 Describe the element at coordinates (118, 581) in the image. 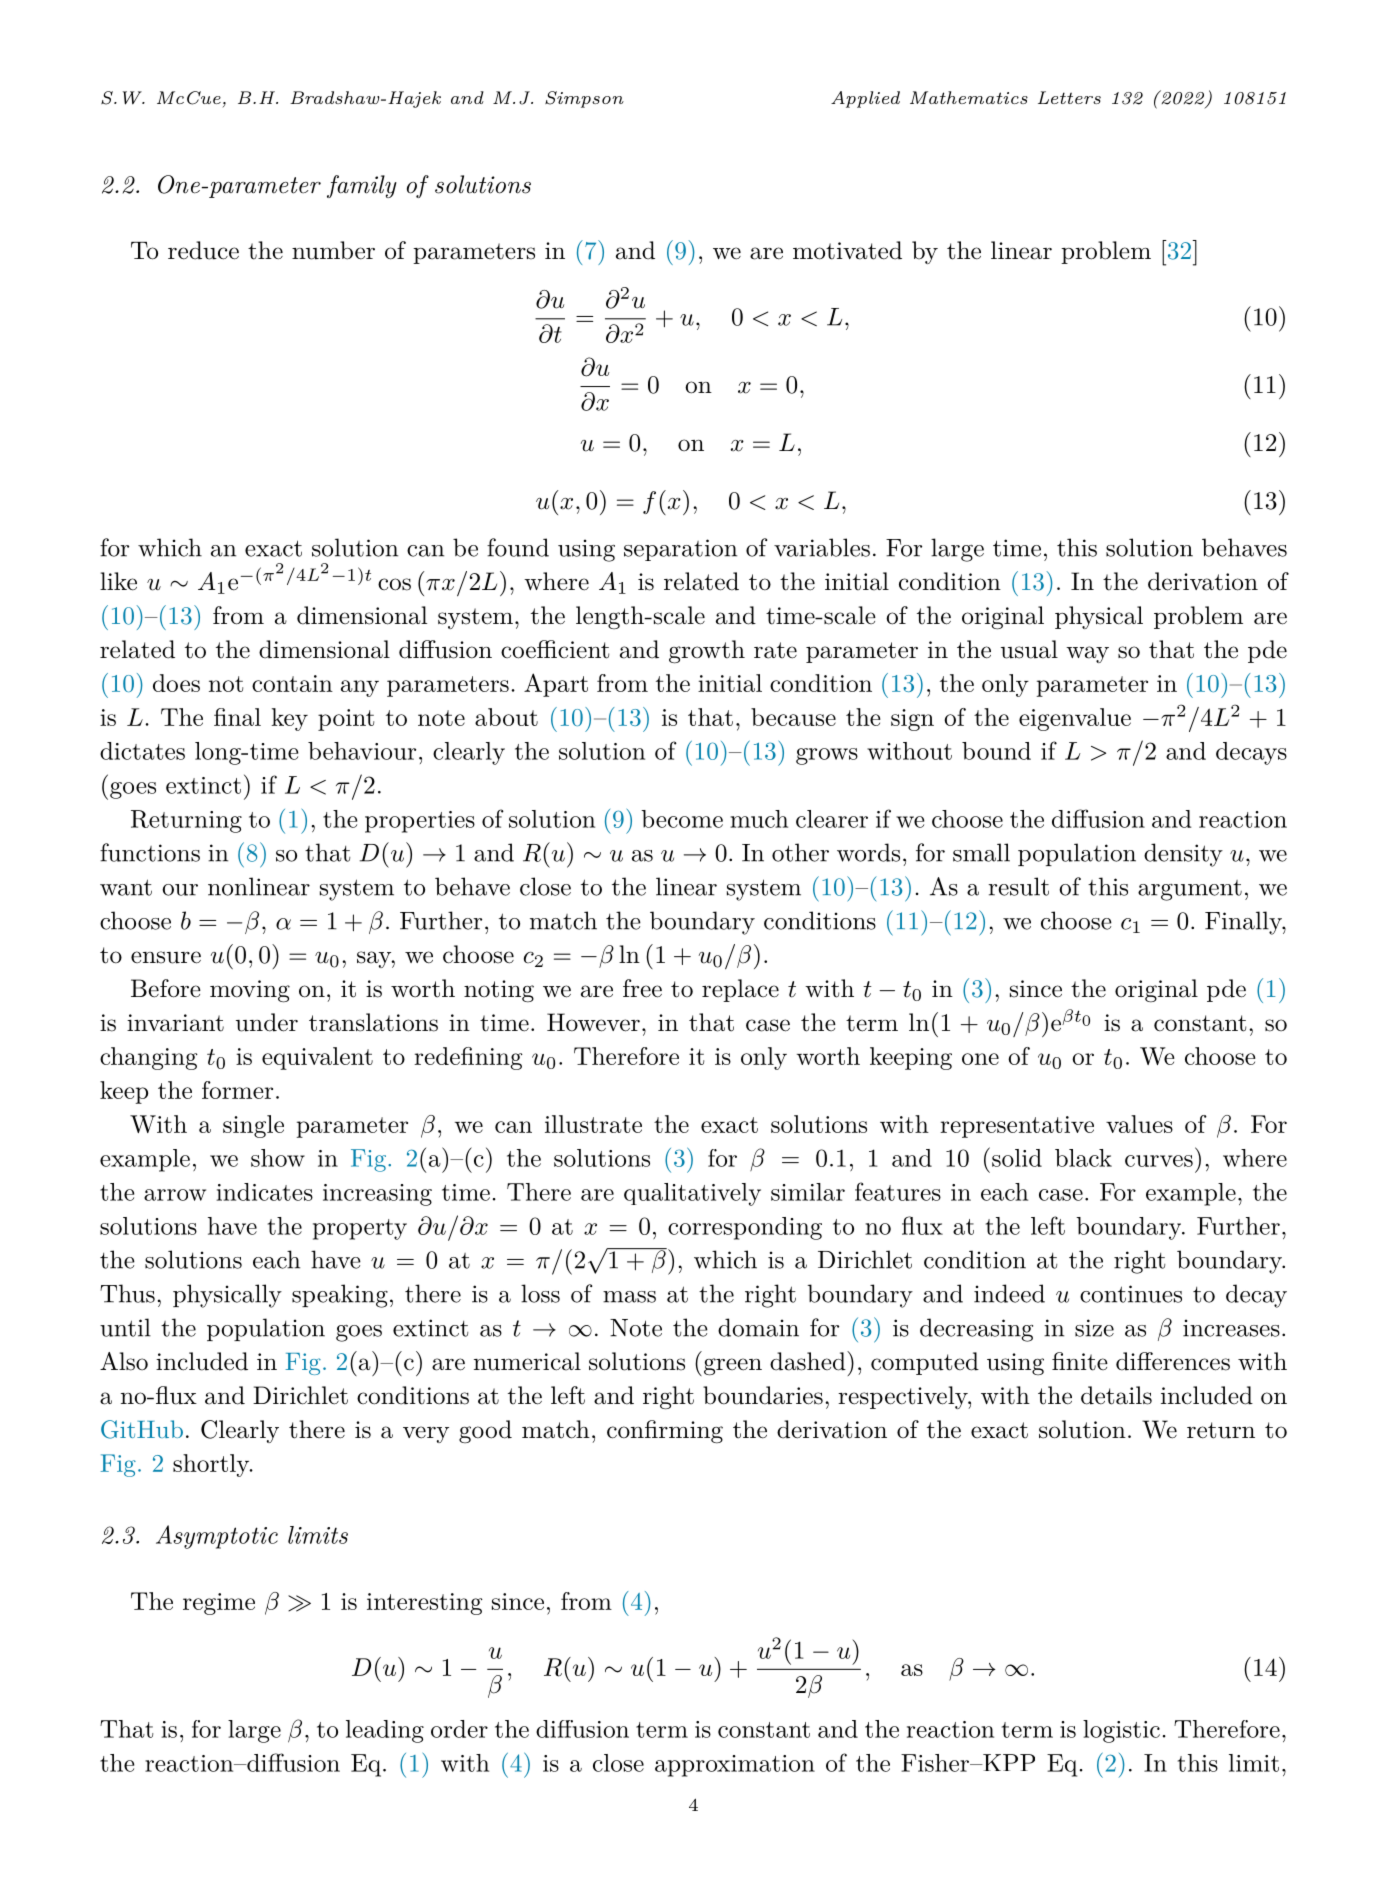

I see `like` at that location.
